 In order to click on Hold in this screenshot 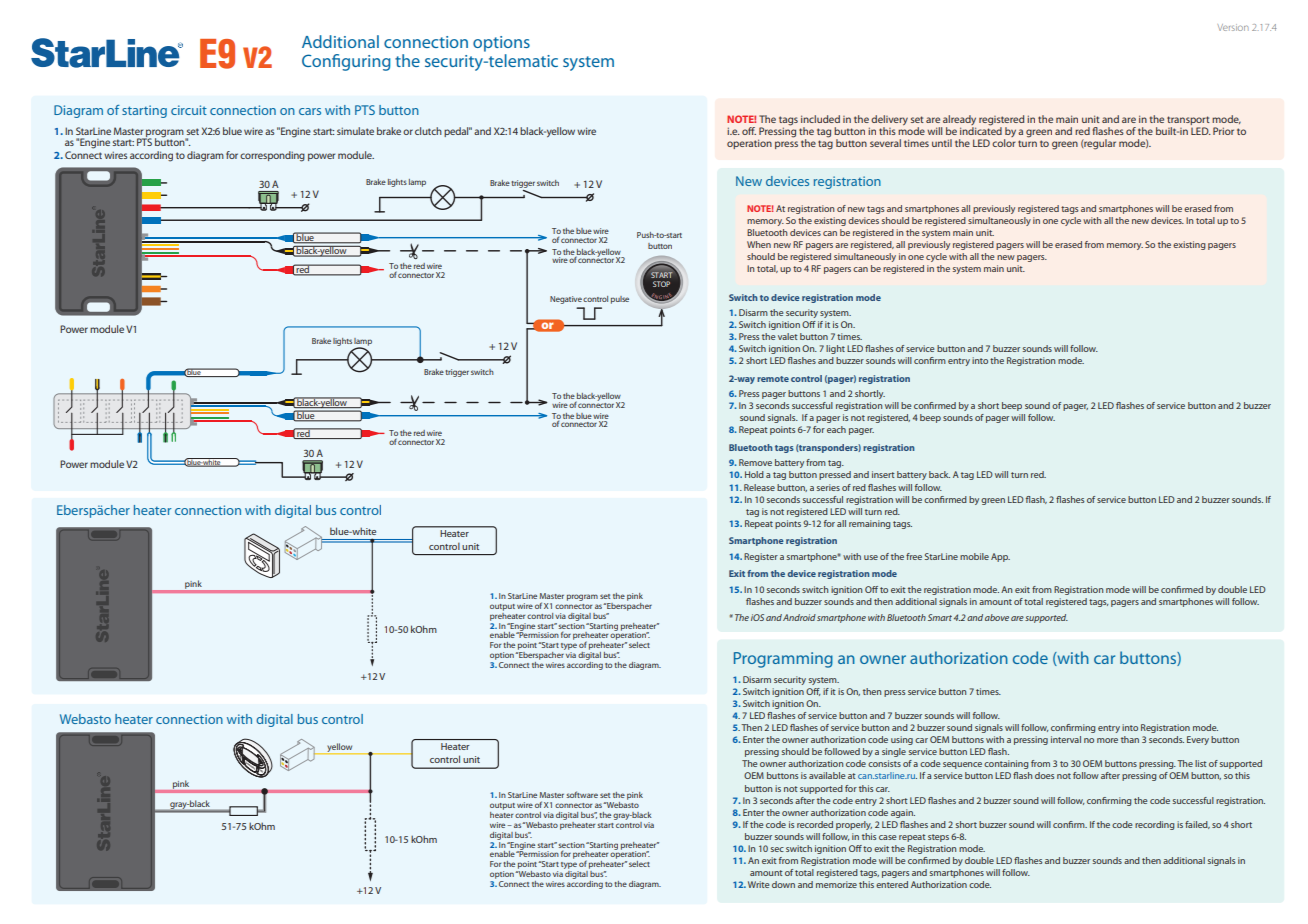, I will do `click(754, 474)`.
